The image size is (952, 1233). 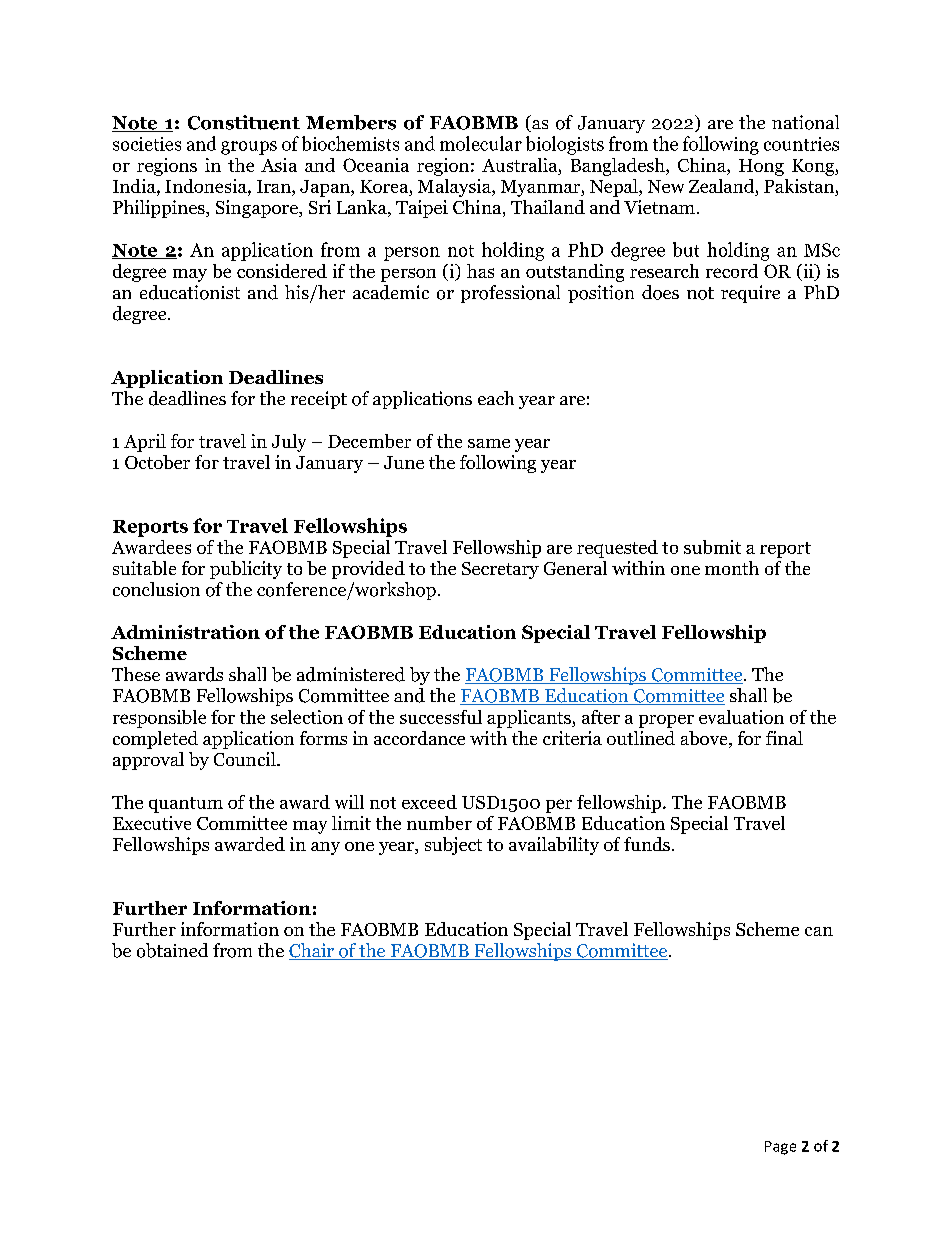 What do you see at coordinates (249, 148) in the screenshot?
I see `groups` at bounding box center [249, 148].
